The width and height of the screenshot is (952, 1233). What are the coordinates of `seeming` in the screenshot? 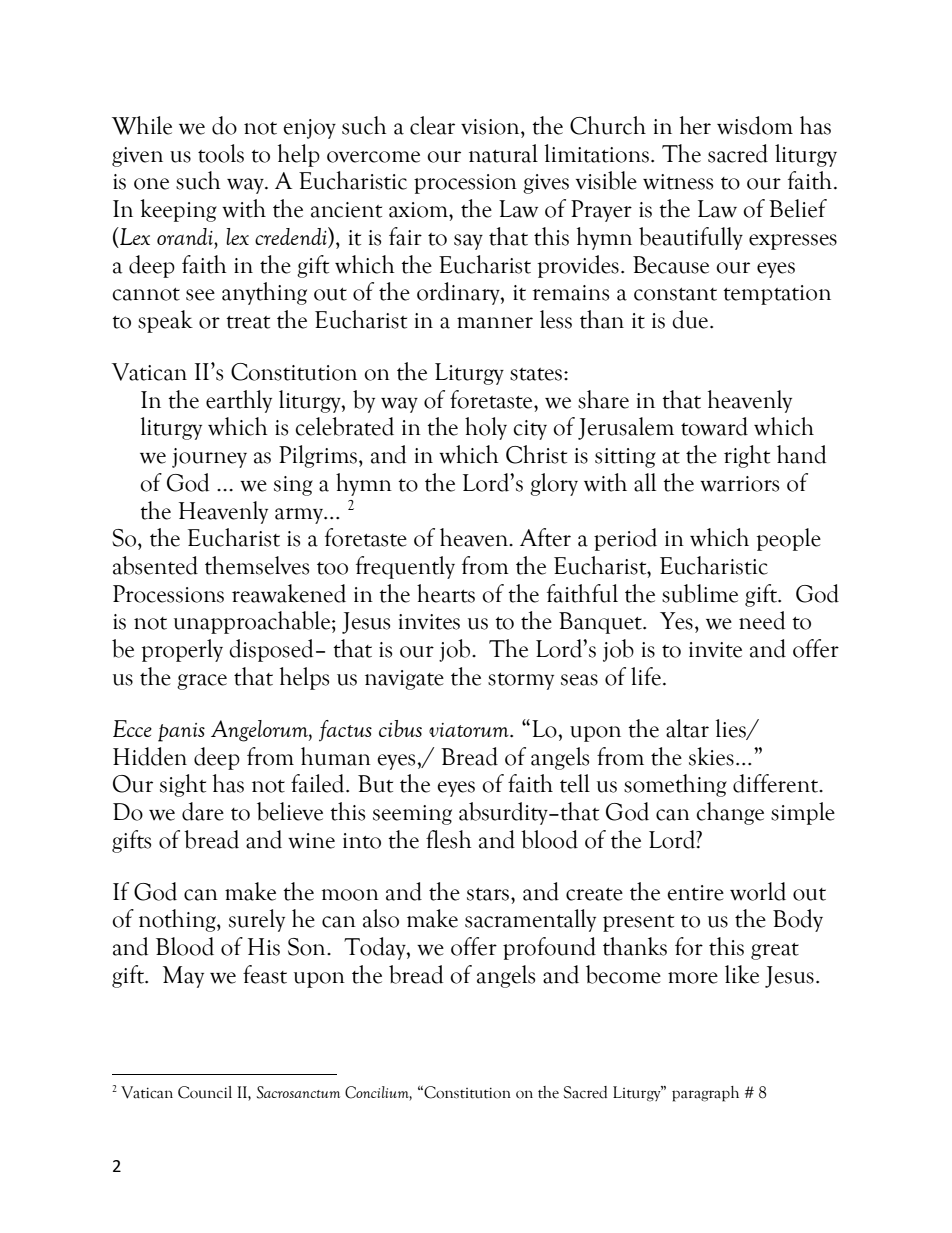 It's located at (412, 815).
